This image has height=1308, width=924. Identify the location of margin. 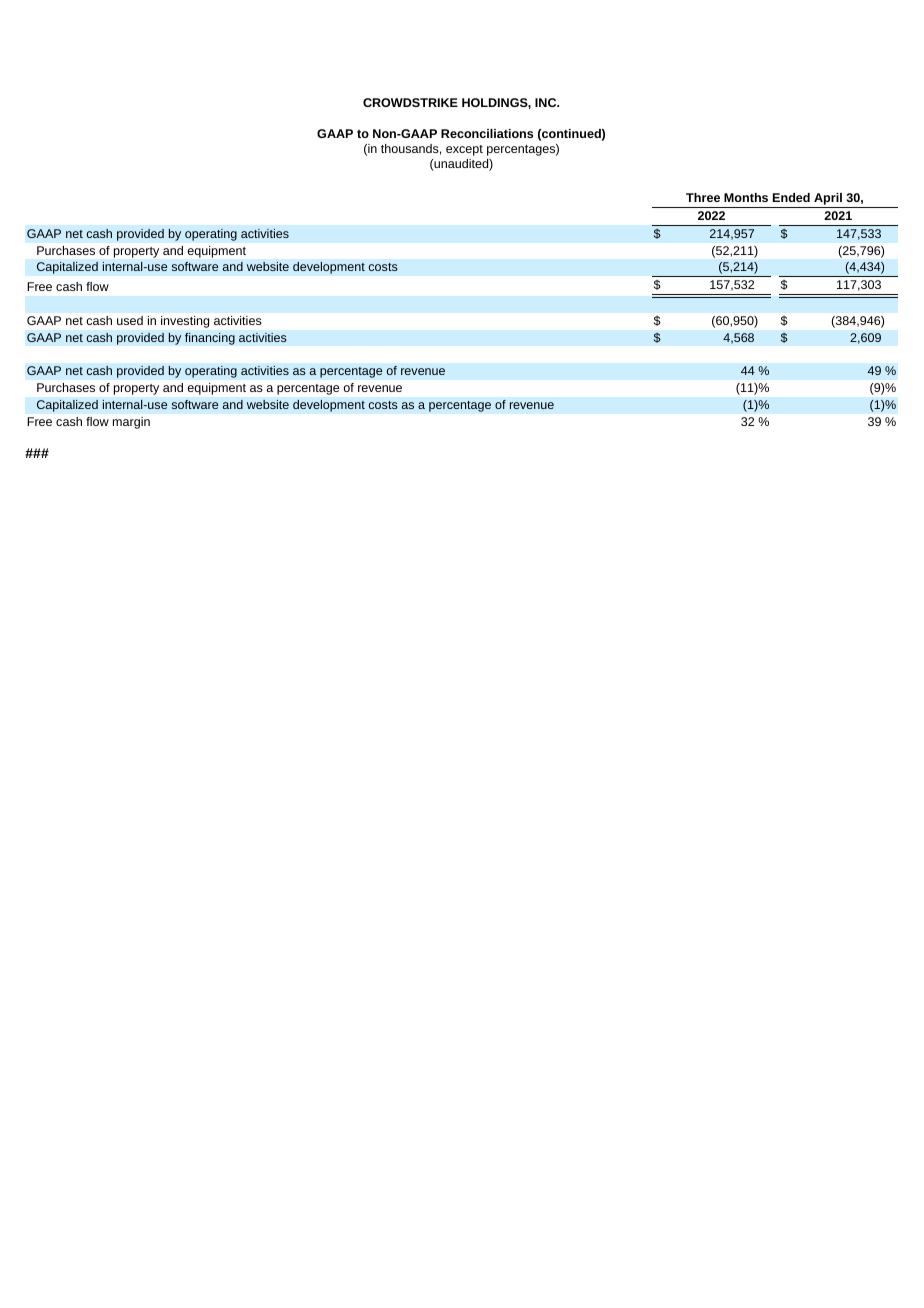
(131, 423).
